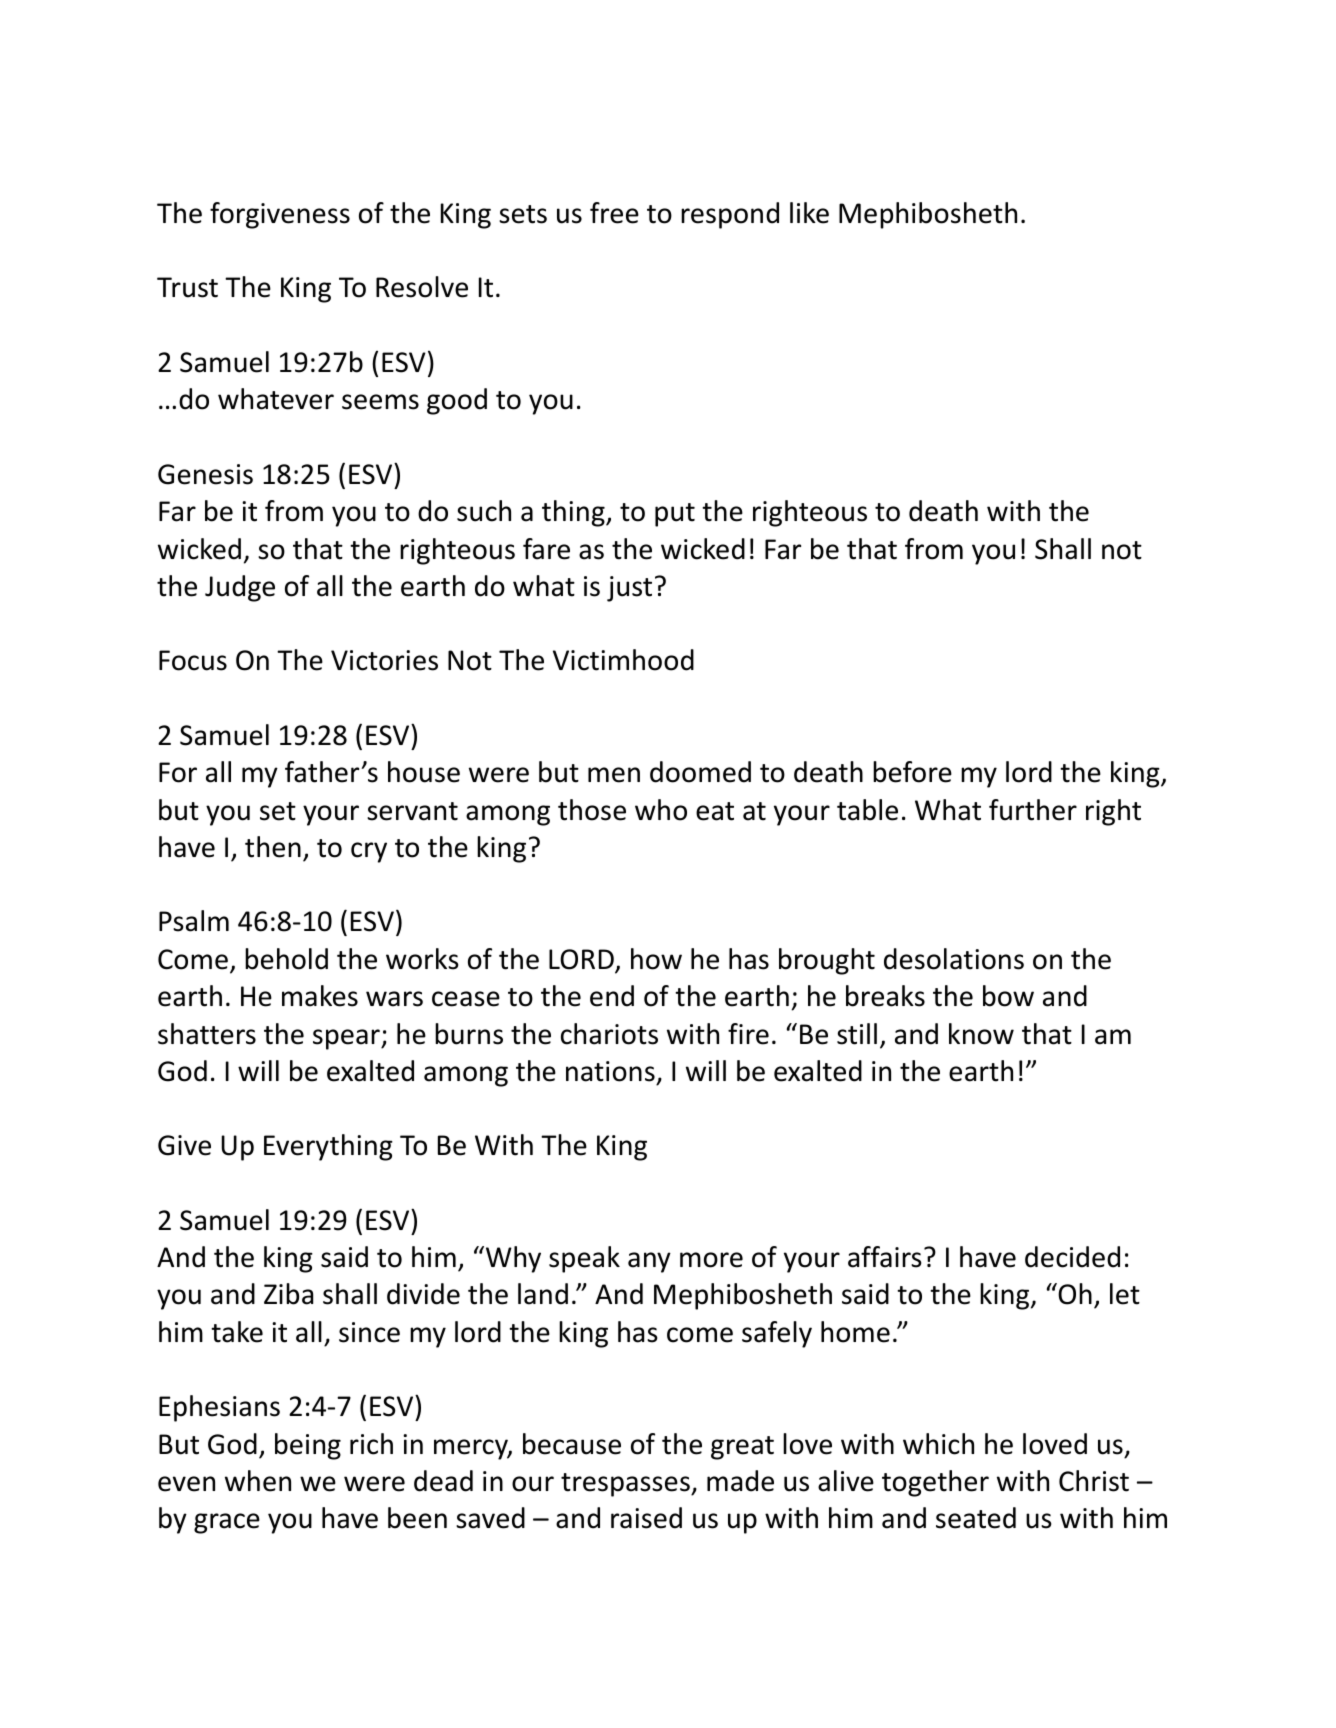 This image has width=1336, height=1728. Describe the element at coordinates (649, 1262) in the image. I see `any` at that location.
